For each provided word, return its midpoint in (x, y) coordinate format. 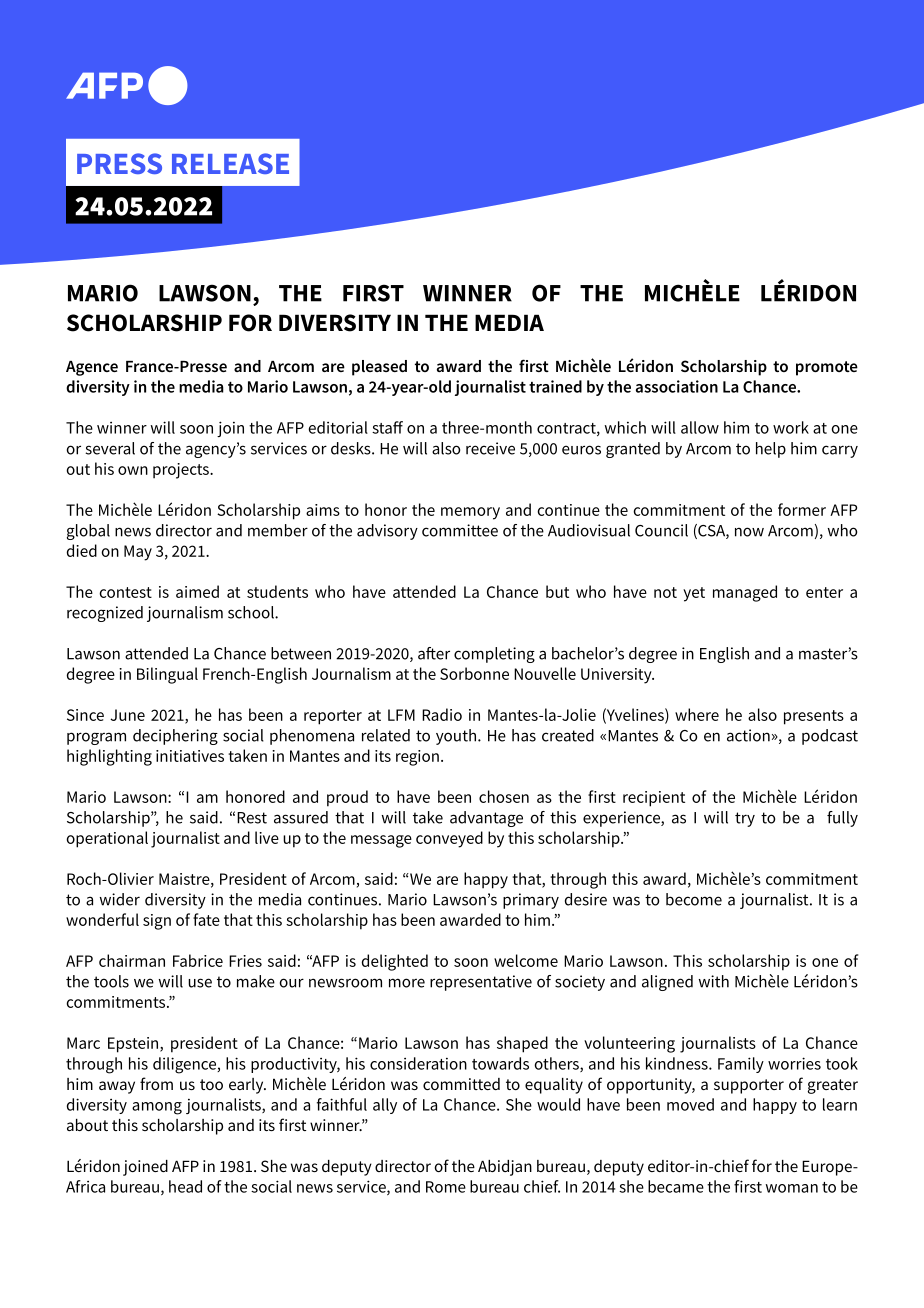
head (185, 1186)
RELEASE (230, 163)
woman (792, 1188)
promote (827, 368)
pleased (379, 368)
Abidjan (505, 1168)
